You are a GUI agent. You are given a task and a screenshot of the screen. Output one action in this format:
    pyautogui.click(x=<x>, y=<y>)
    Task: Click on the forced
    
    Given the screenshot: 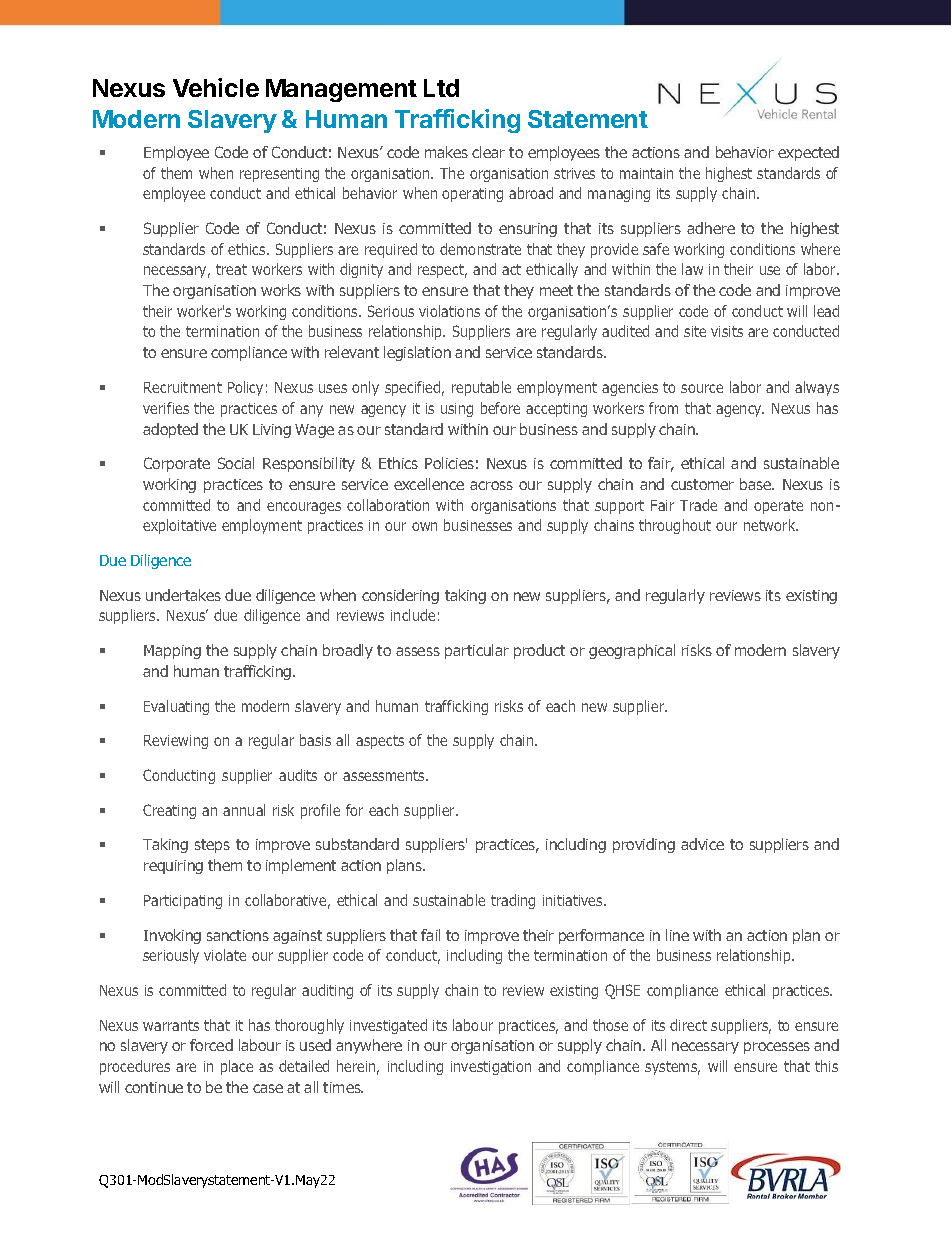 What is the action you would take?
    pyautogui.click(x=211, y=1045)
